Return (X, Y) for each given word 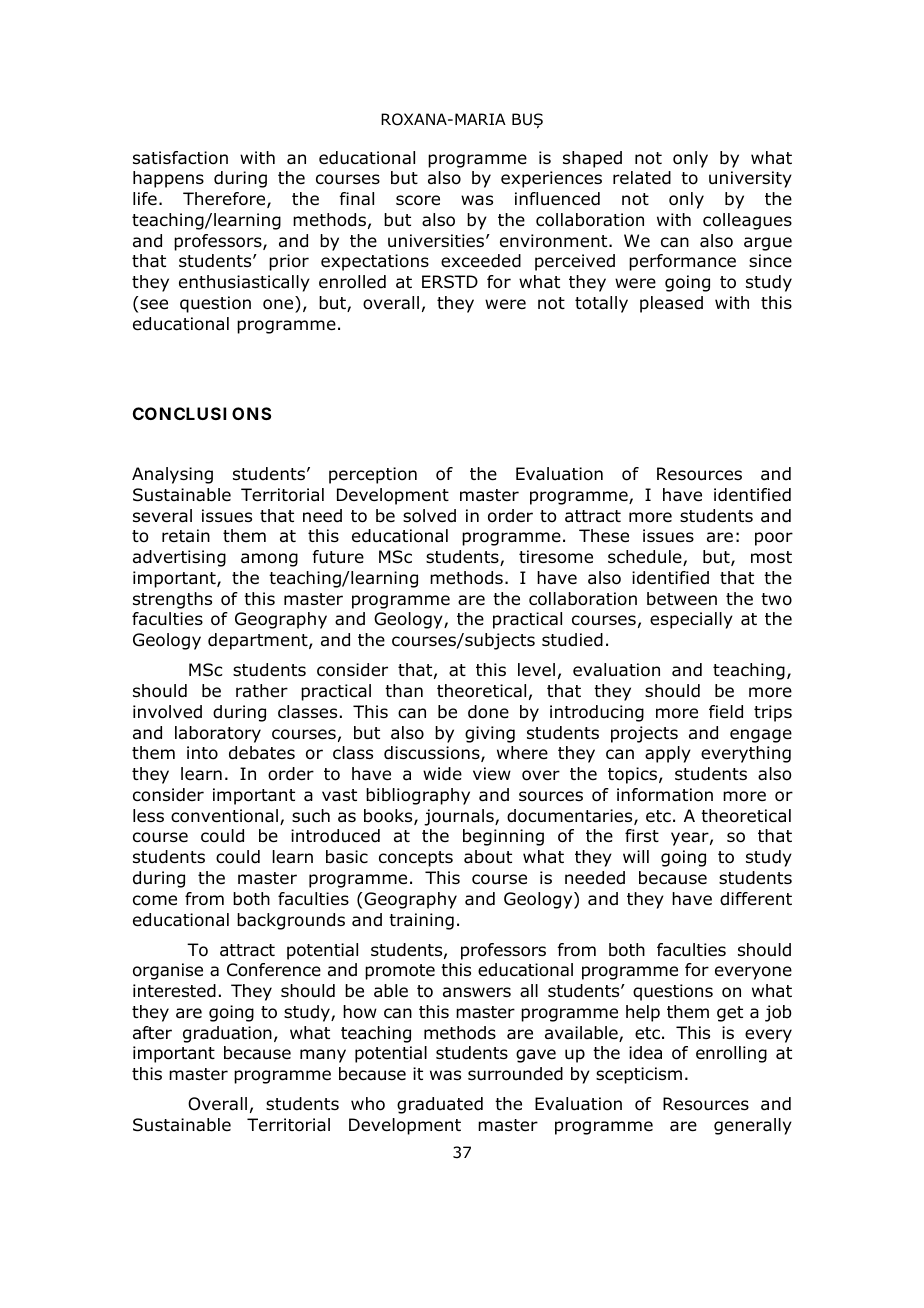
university (750, 179)
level (536, 669)
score (418, 200)
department (259, 641)
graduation (227, 1034)
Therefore (225, 200)
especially (691, 620)
